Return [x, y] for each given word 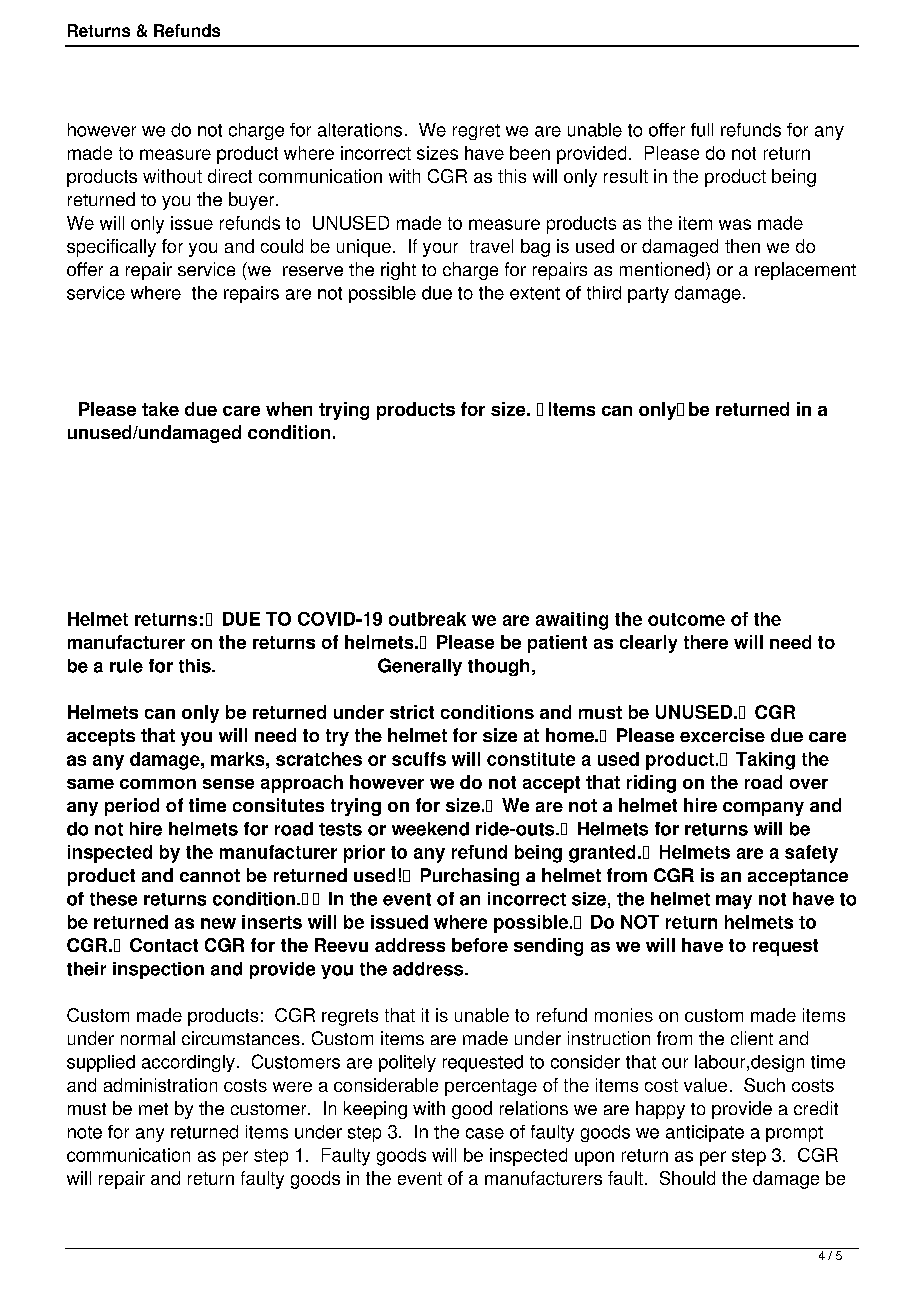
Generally [420, 667]
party [648, 295]
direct [230, 176]
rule [126, 666]
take [160, 409]
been [530, 153]
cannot [210, 875]
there [706, 642]
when [289, 409]
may [734, 902]
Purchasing [470, 877]
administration [160, 1085]
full [702, 130]
